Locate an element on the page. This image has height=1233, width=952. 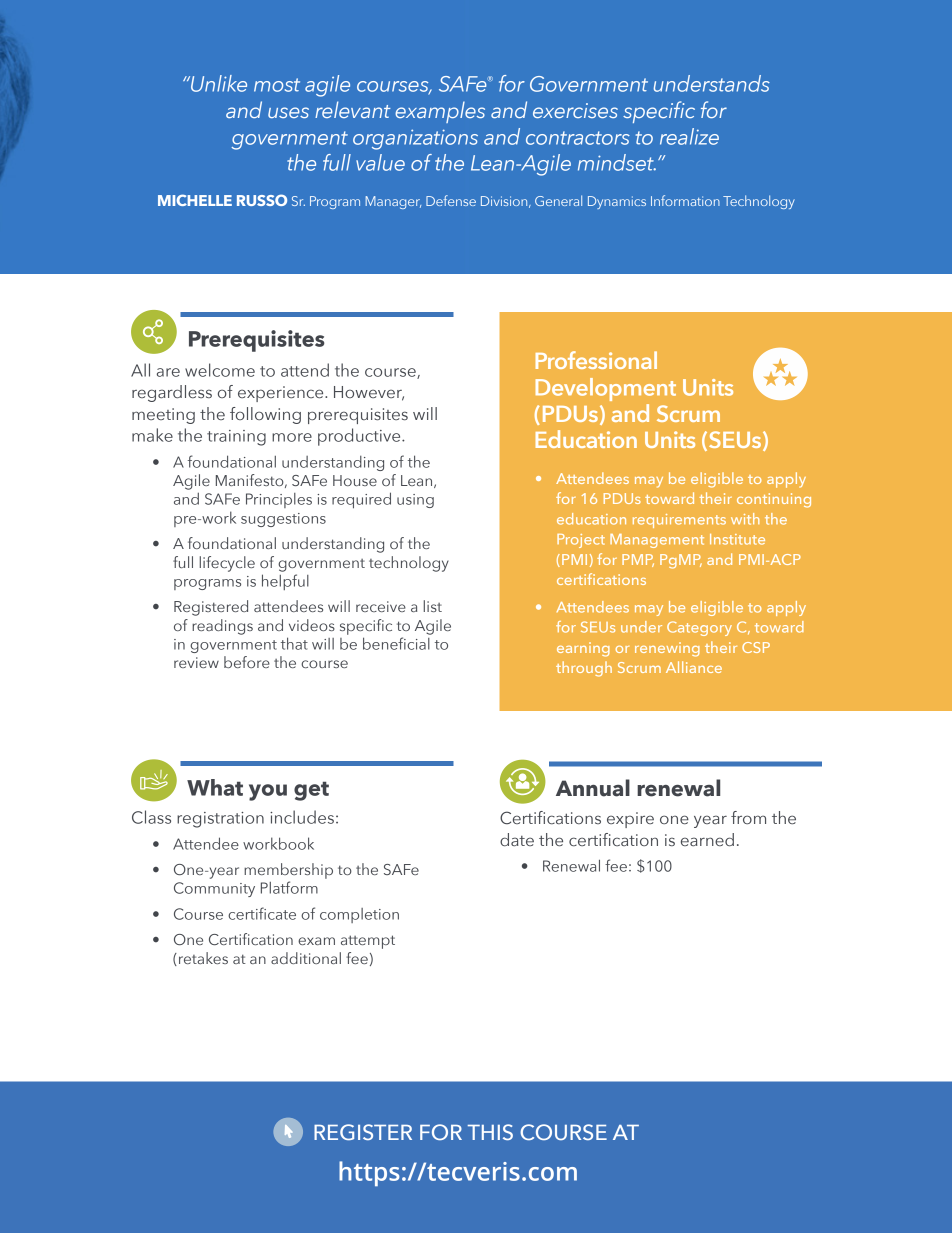
requirements is located at coordinates (679, 521).
